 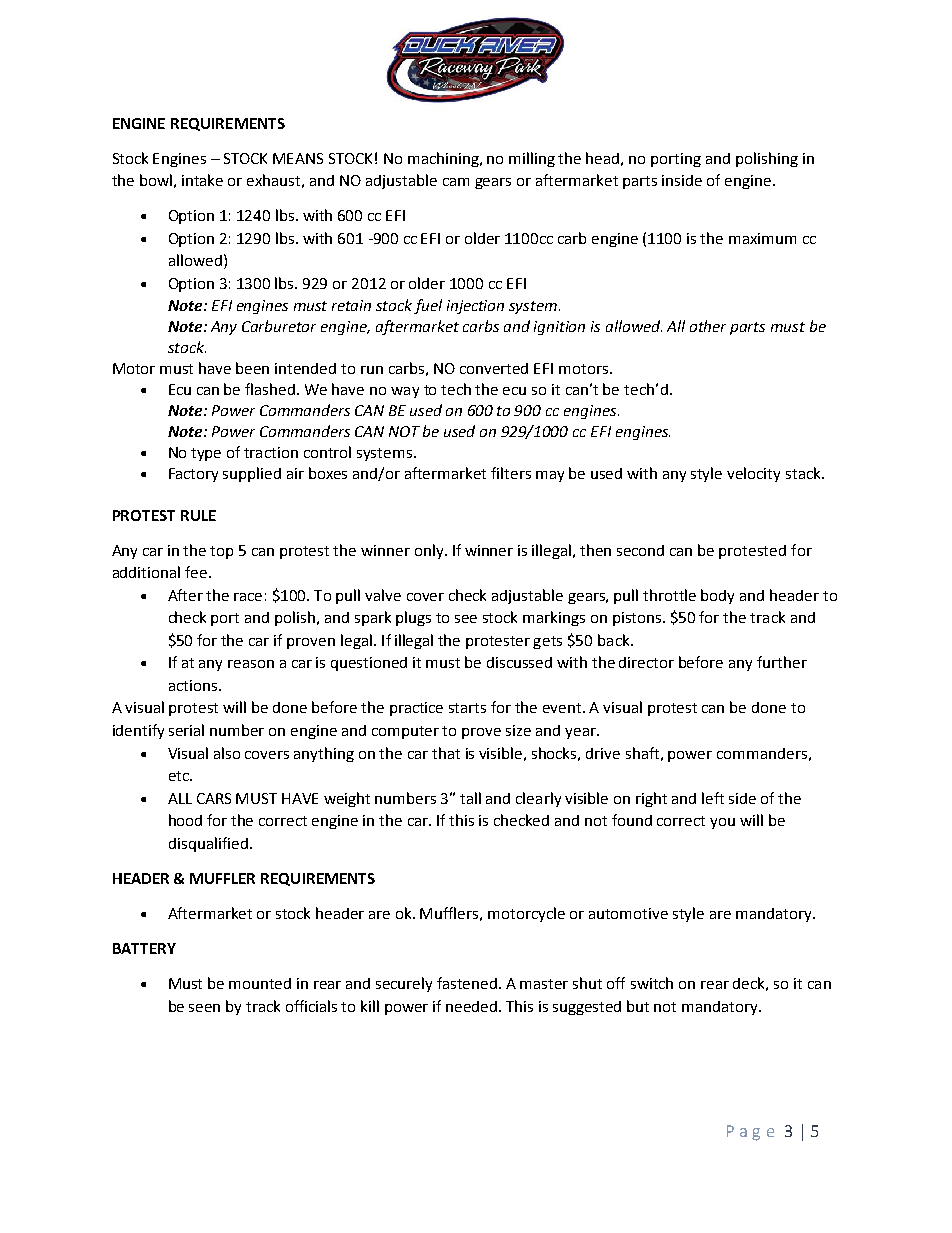 I want to click on body, so click(x=717, y=596).
